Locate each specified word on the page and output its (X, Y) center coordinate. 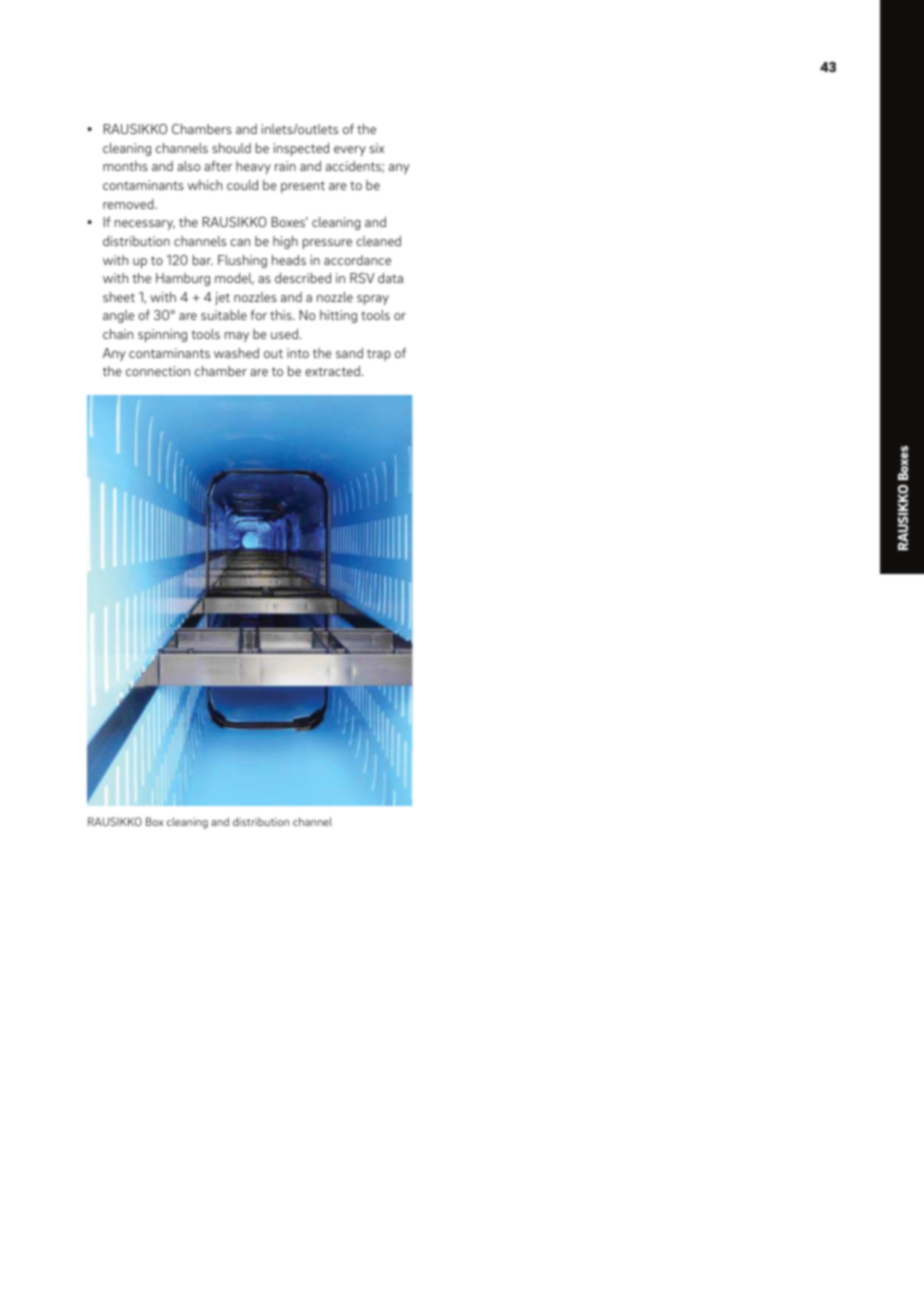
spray (373, 300)
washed (236, 353)
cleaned (378, 241)
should (231, 148)
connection (158, 371)
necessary (145, 225)
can (240, 242)
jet (222, 298)
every (350, 151)
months (125, 166)
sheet (119, 297)
